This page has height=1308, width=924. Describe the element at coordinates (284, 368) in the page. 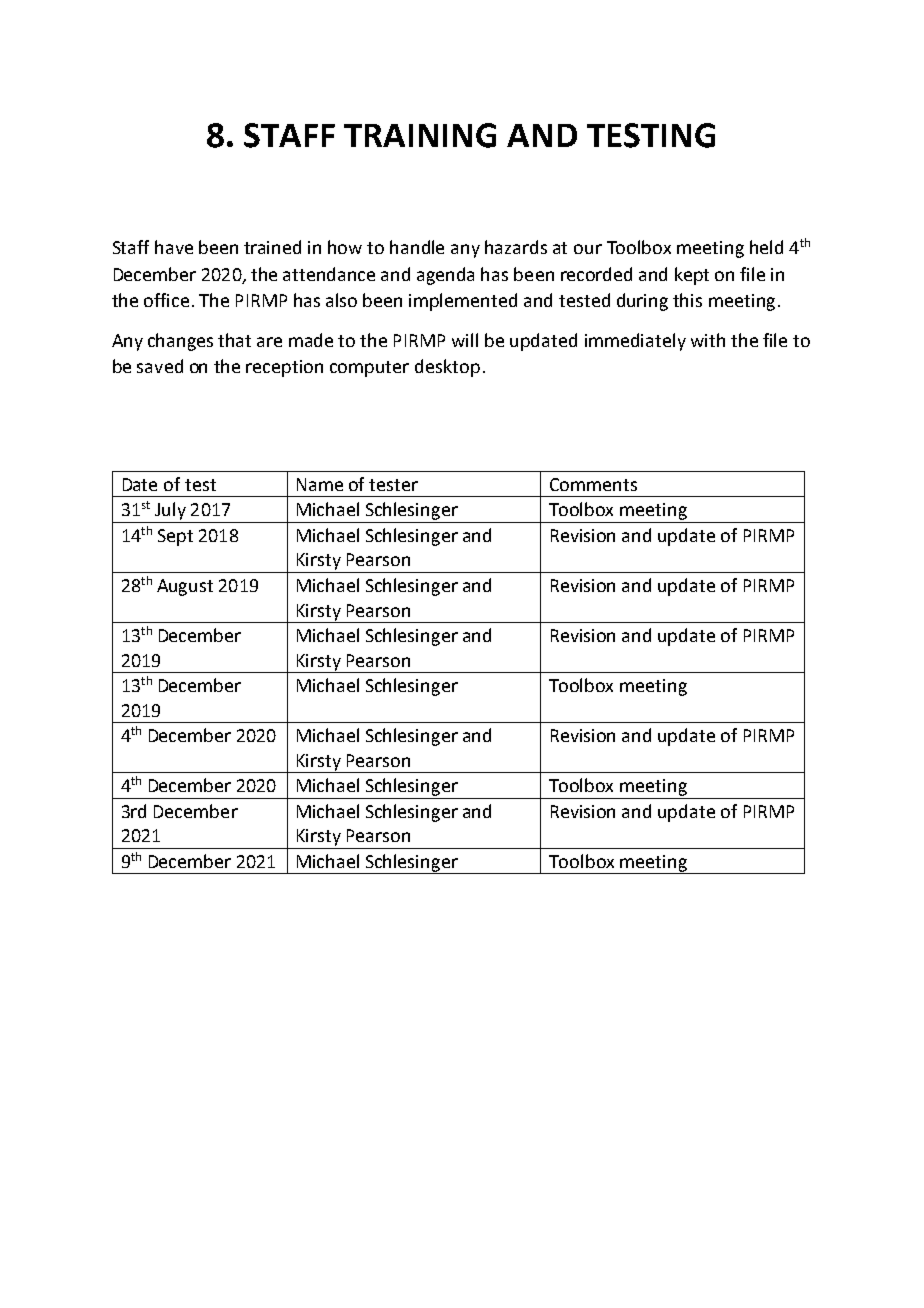

I see `reception` at that location.
